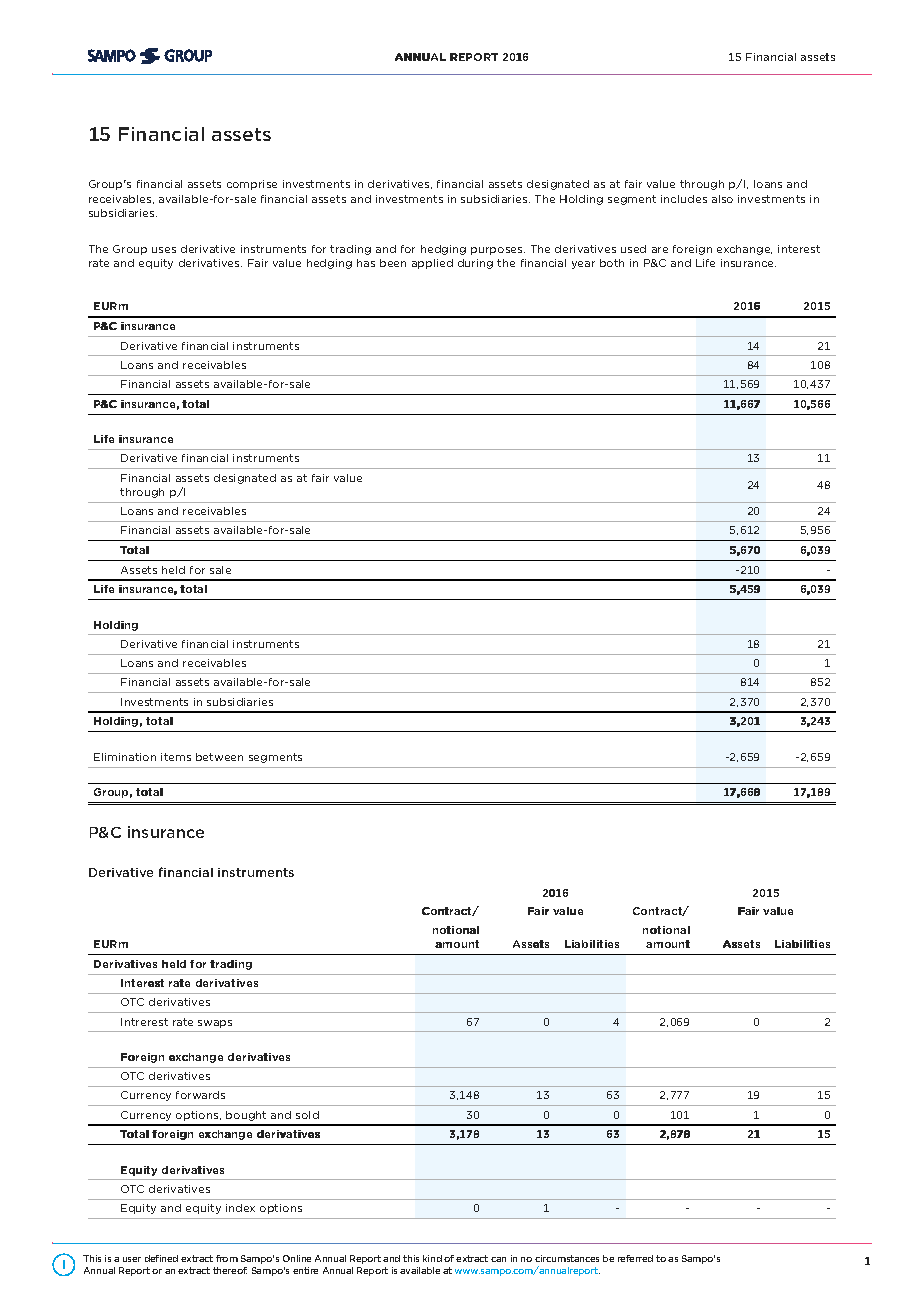  Describe the element at coordinates (227, 1258) in the screenshot. I see `from` at that location.
